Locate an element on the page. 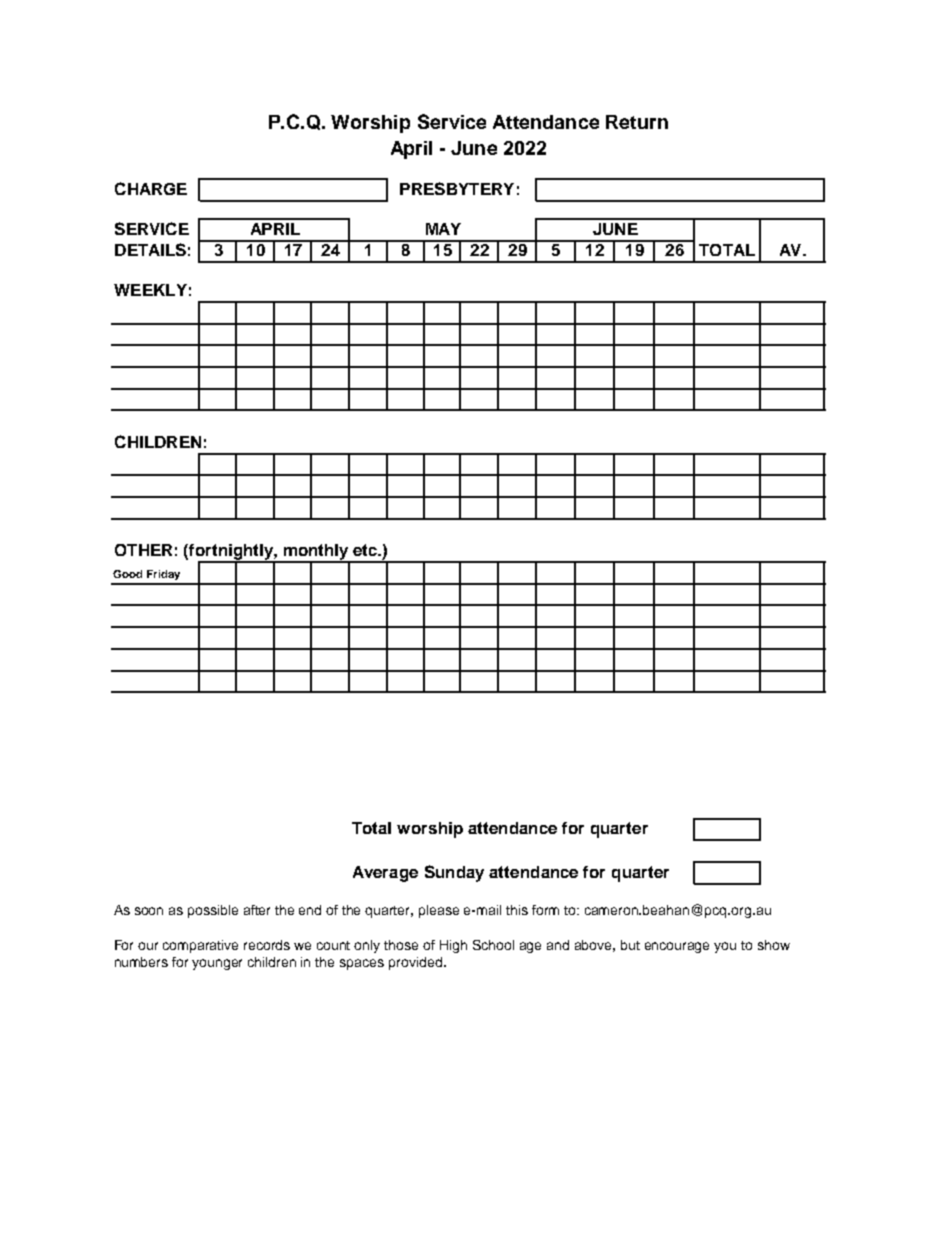  etc is located at coordinates (366, 550).
